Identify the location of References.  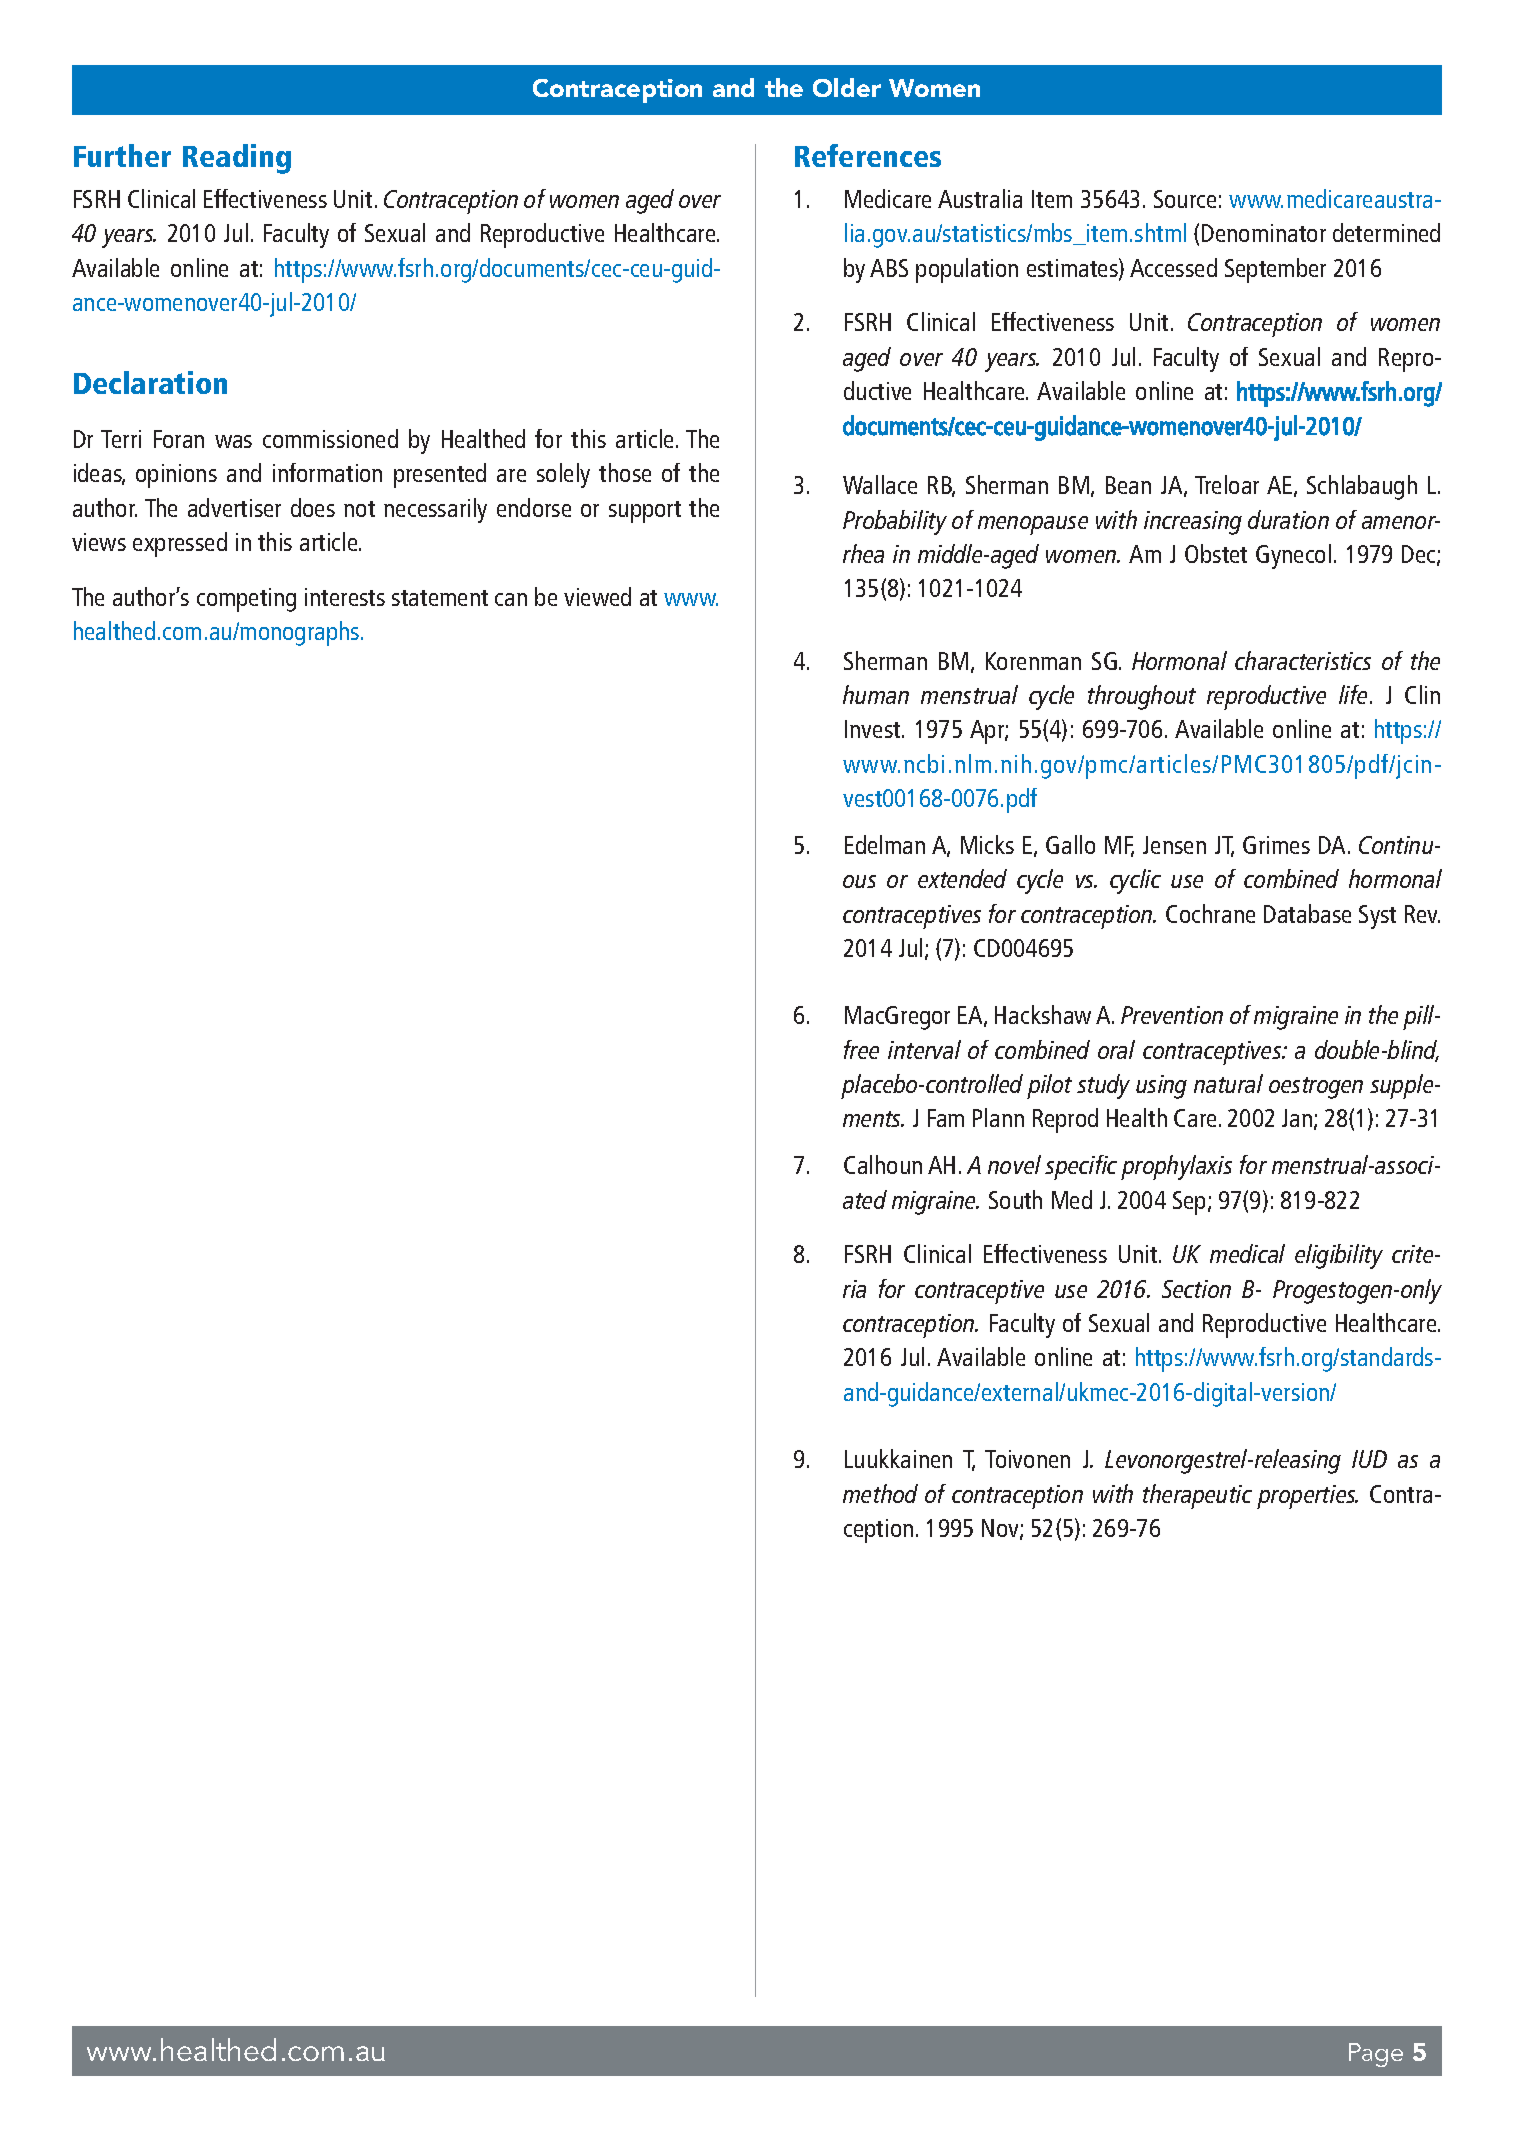
(868, 155).
